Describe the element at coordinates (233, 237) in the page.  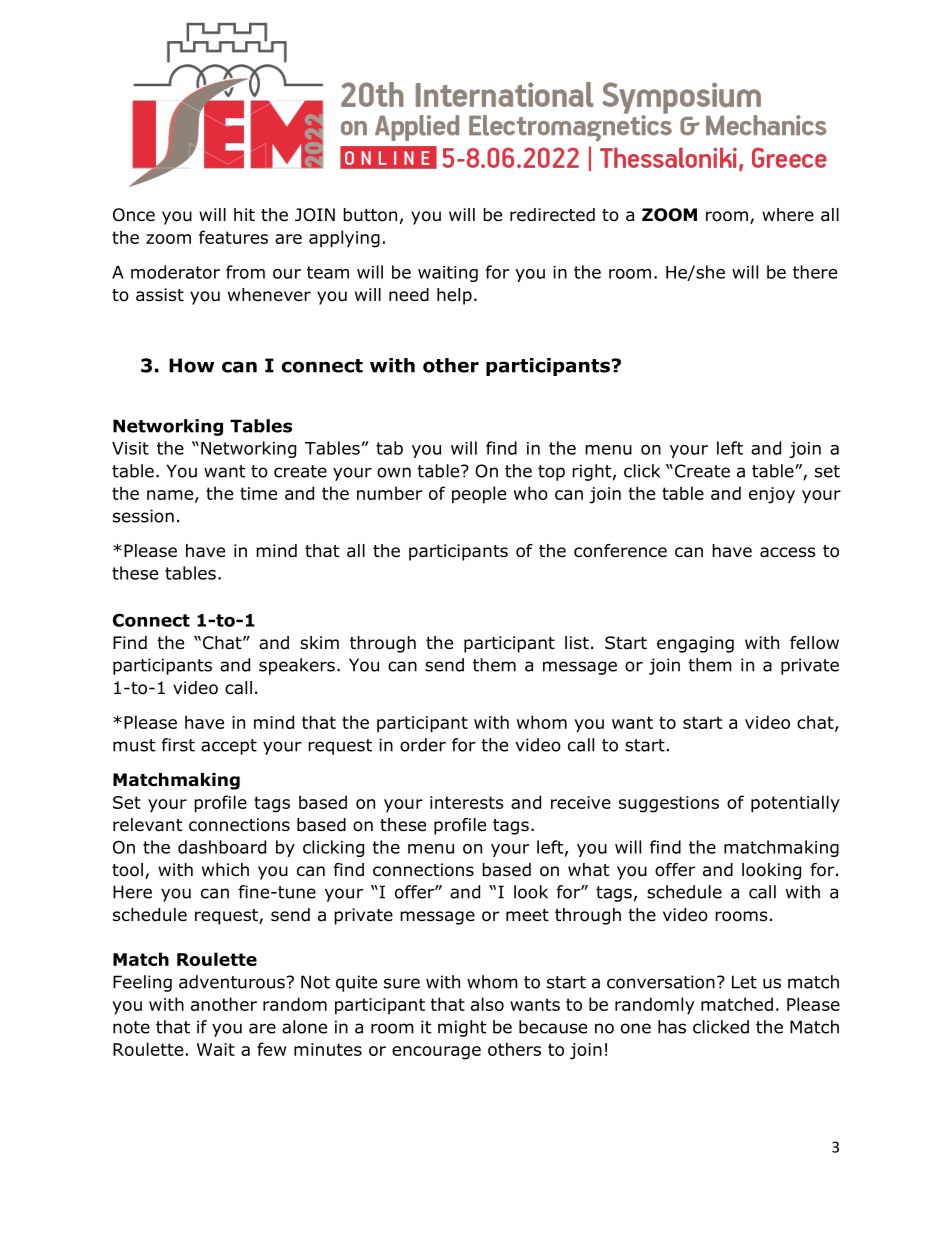
I see `features` at that location.
